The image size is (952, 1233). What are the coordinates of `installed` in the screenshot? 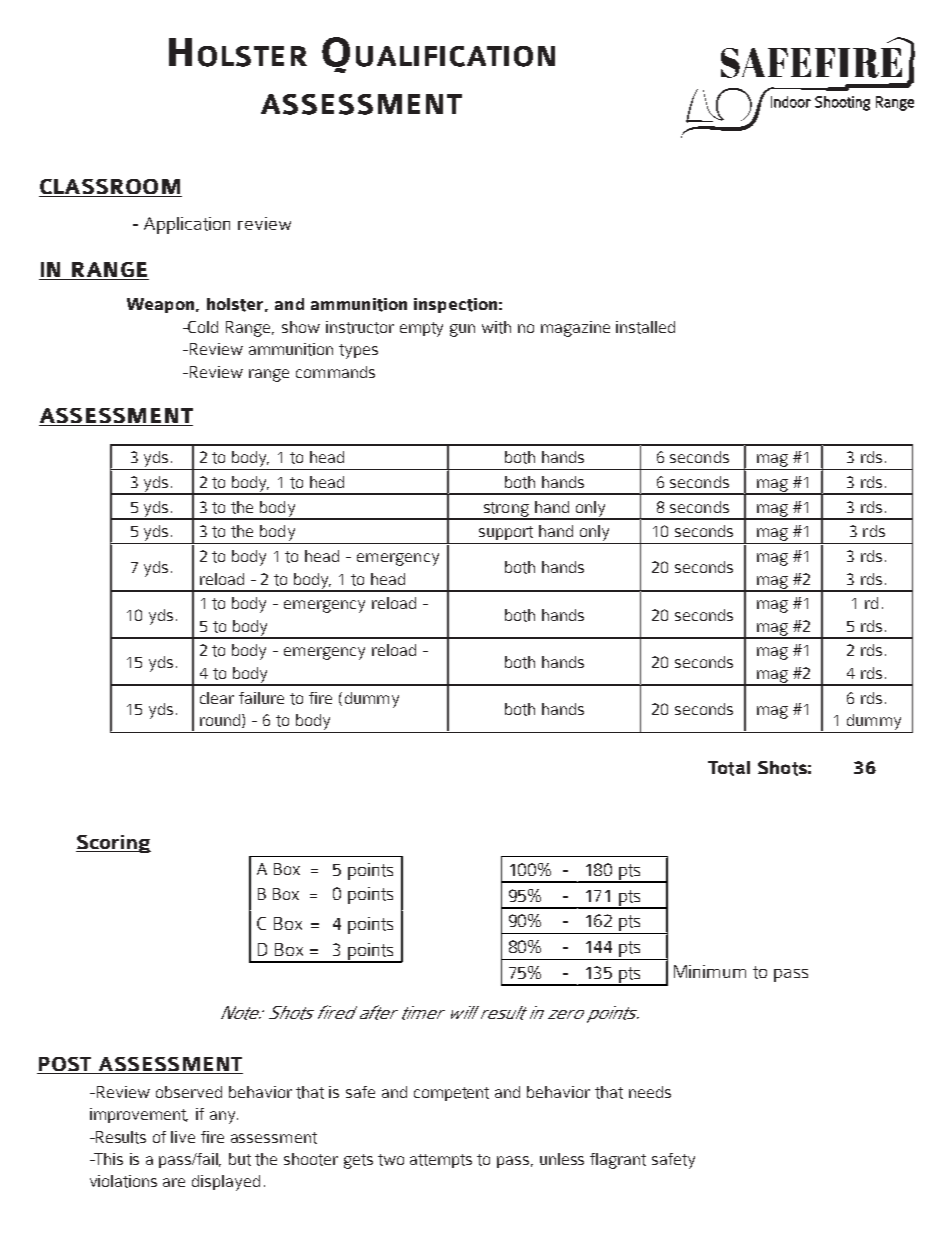 It's located at (645, 327).
